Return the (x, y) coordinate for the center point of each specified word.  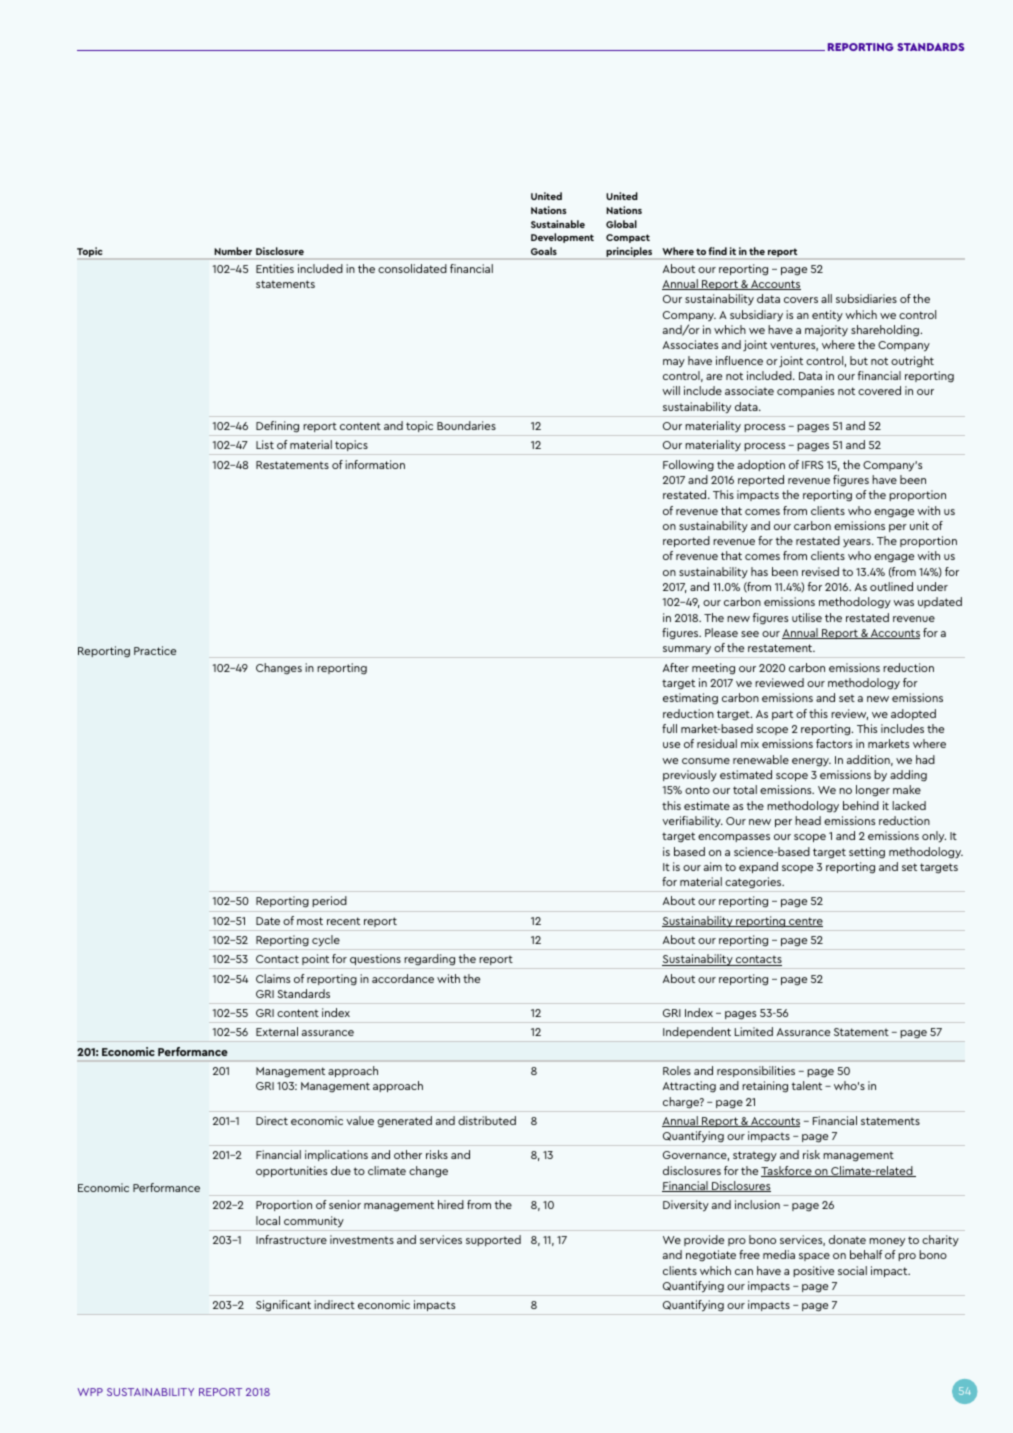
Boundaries (466, 425)
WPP (90, 1392)
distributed (487, 1120)
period (329, 901)
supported (493, 1240)
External (277, 1031)
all (826, 298)
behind (861, 805)
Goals (544, 251)
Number (233, 251)
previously (690, 776)
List (265, 444)
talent (807, 1085)
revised (820, 571)
